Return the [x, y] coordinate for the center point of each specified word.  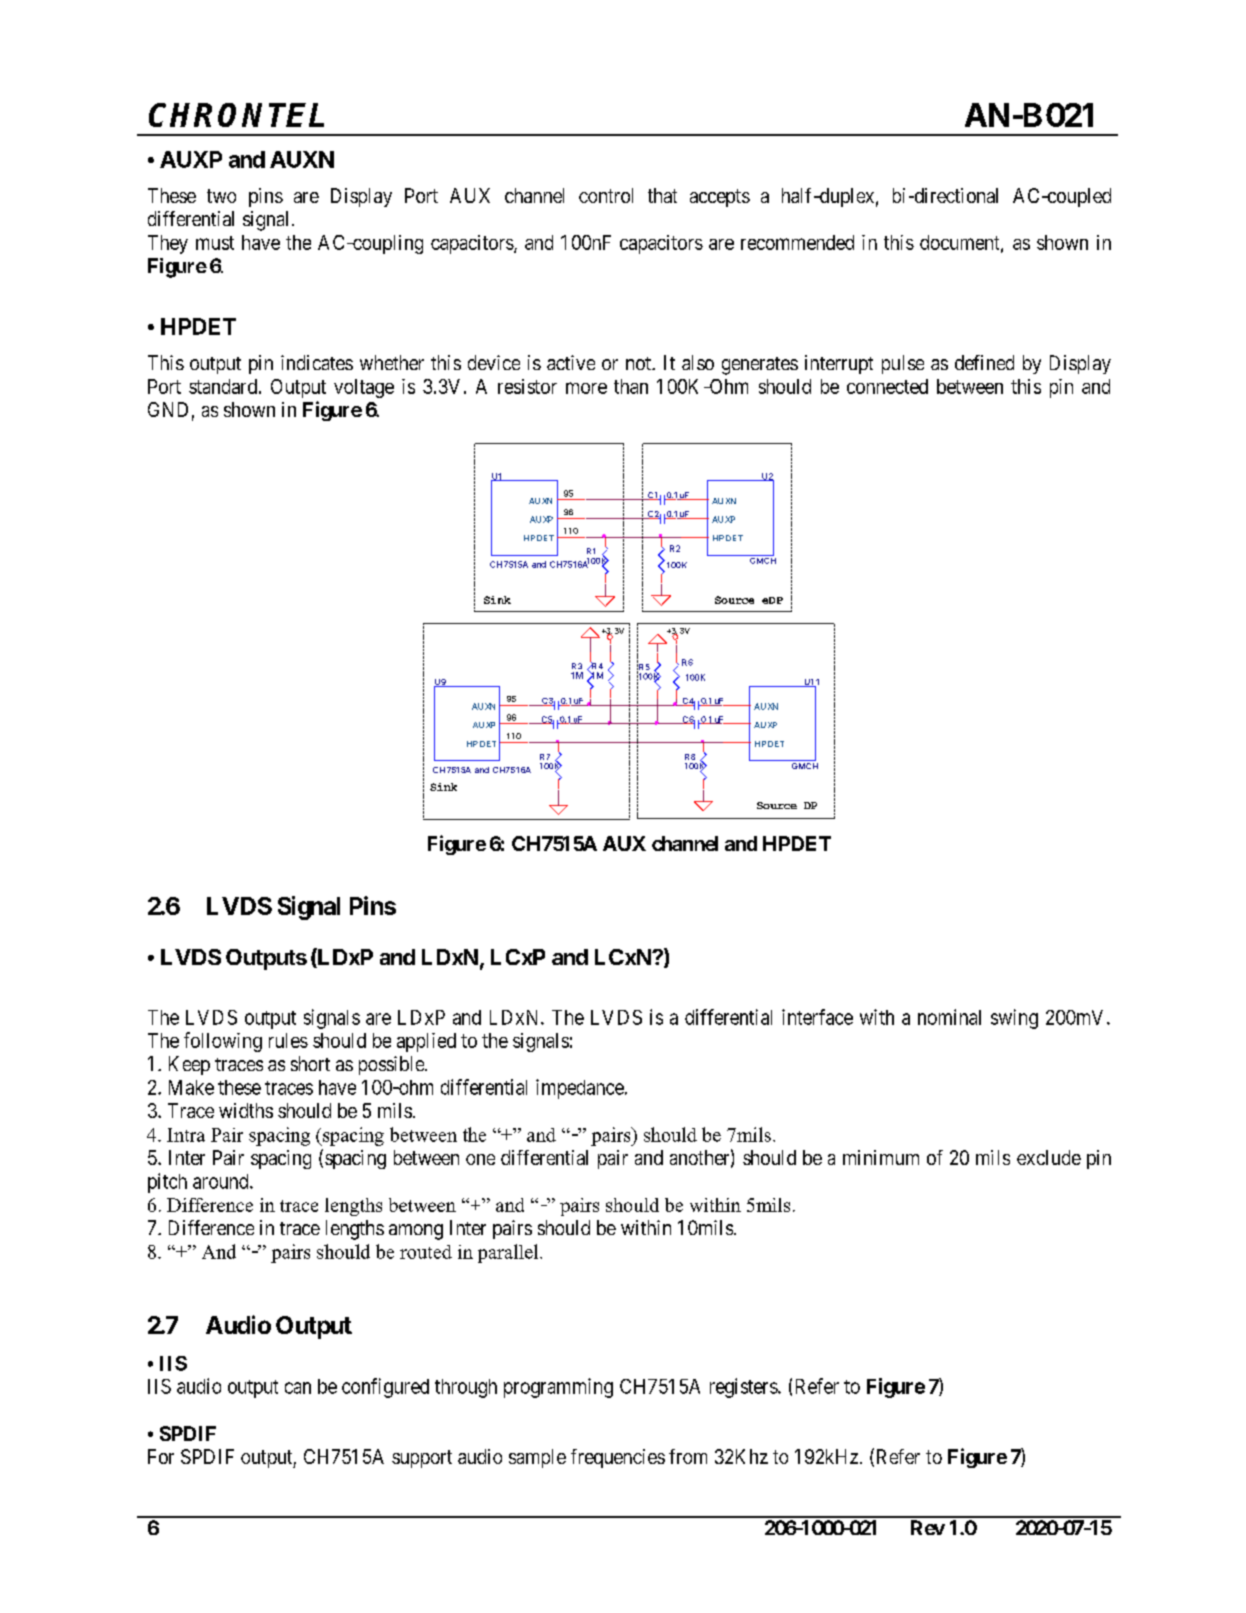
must [215, 243]
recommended [797, 242]
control [606, 195]
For [161, 1456]
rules [288, 1040]
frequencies [618, 1458]
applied [426, 1042]
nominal [949, 1017]
